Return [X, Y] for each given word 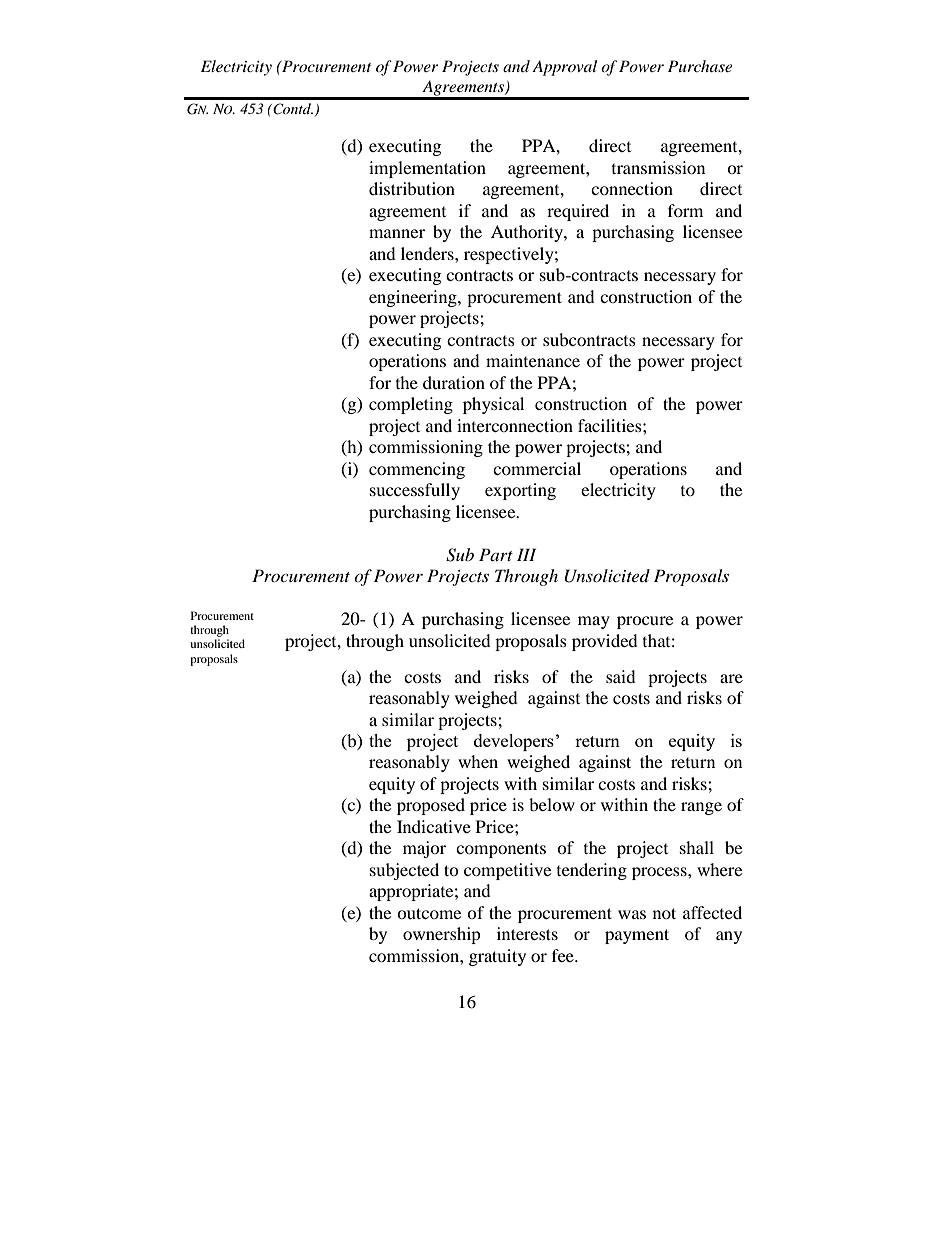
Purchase [700, 66]
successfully [415, 491]
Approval [564, 68]
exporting [520, 491]
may [594, 622]
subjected [404, 871]
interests [527, 933]
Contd [292, 109]
